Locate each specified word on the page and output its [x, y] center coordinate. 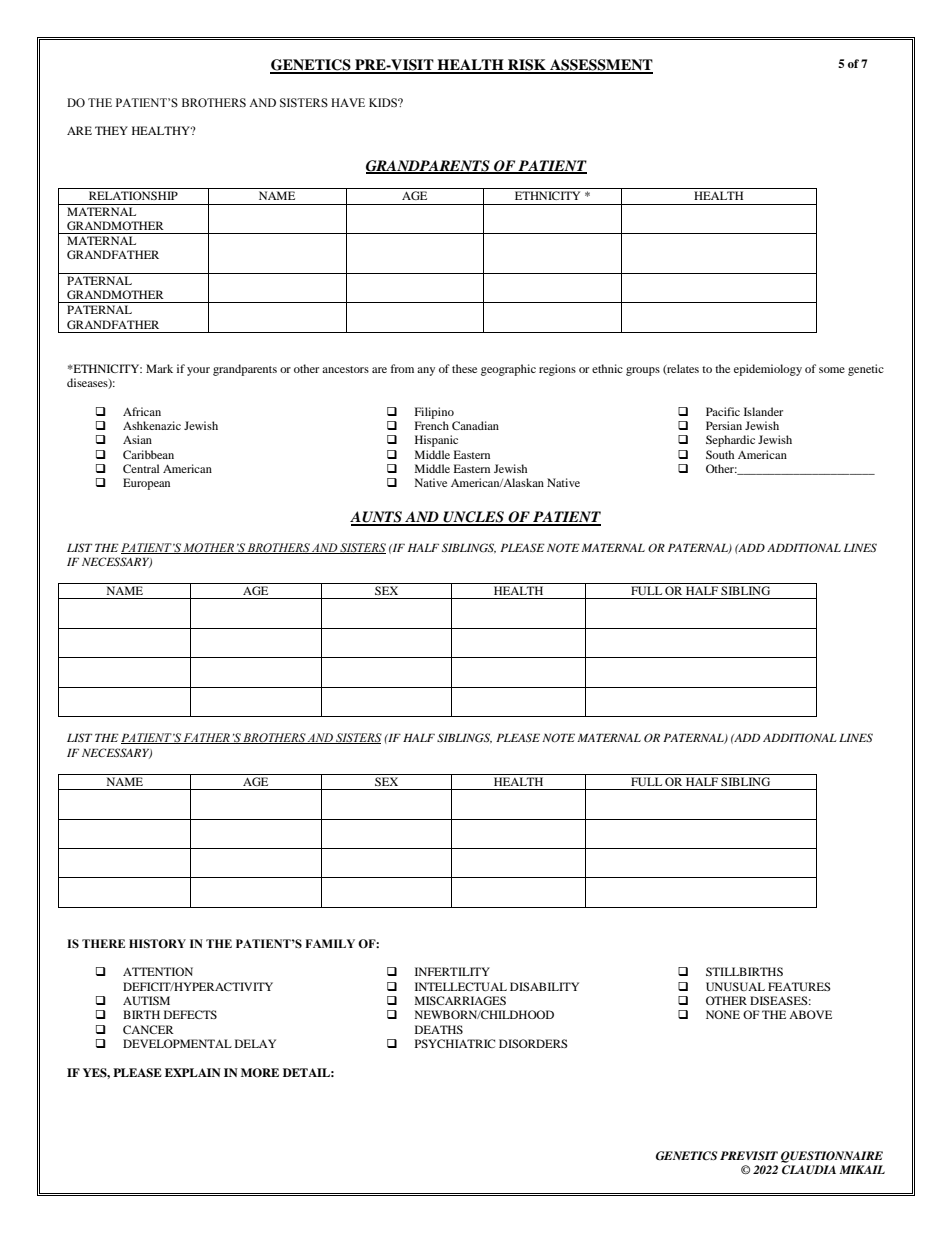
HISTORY [157, 943]
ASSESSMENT [600, 66]
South [720, 454]
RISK [527, 66]
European [146, 484]
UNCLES [474, 518]
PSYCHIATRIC [455, 1043]
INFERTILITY [452, 971]
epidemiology [768, 370]
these [464, 368]
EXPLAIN [193, 1072]
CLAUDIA [809, 1170]
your [198, 371]
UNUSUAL [735, 986]
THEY [111, 130]
